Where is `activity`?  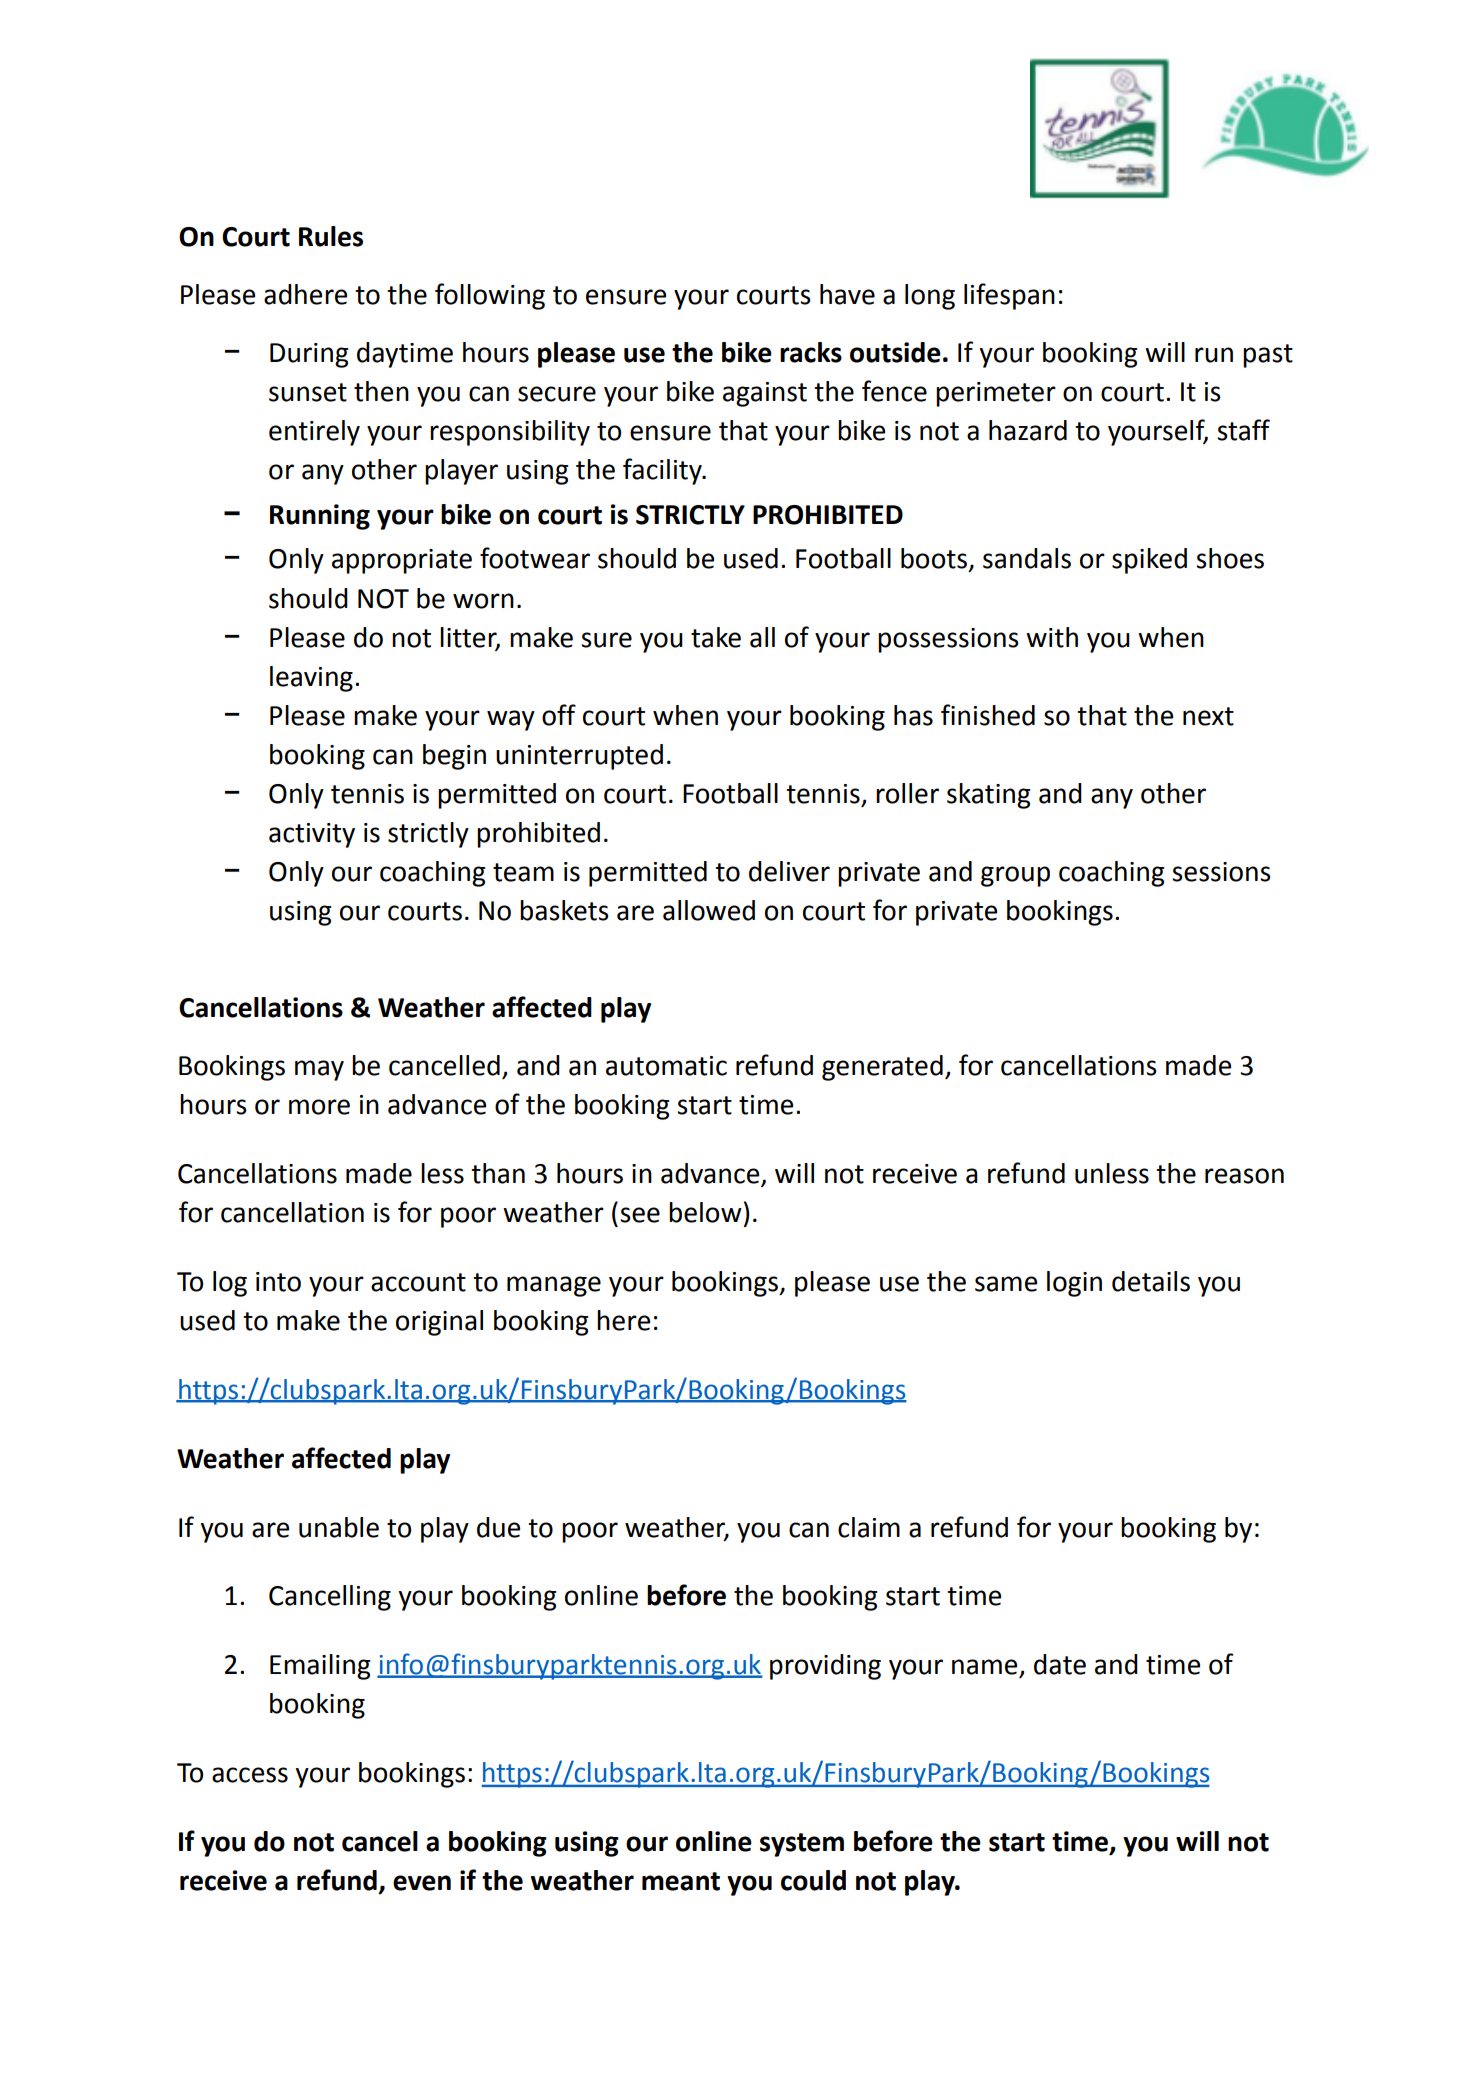
activity is located at coordinates (312, 835).
